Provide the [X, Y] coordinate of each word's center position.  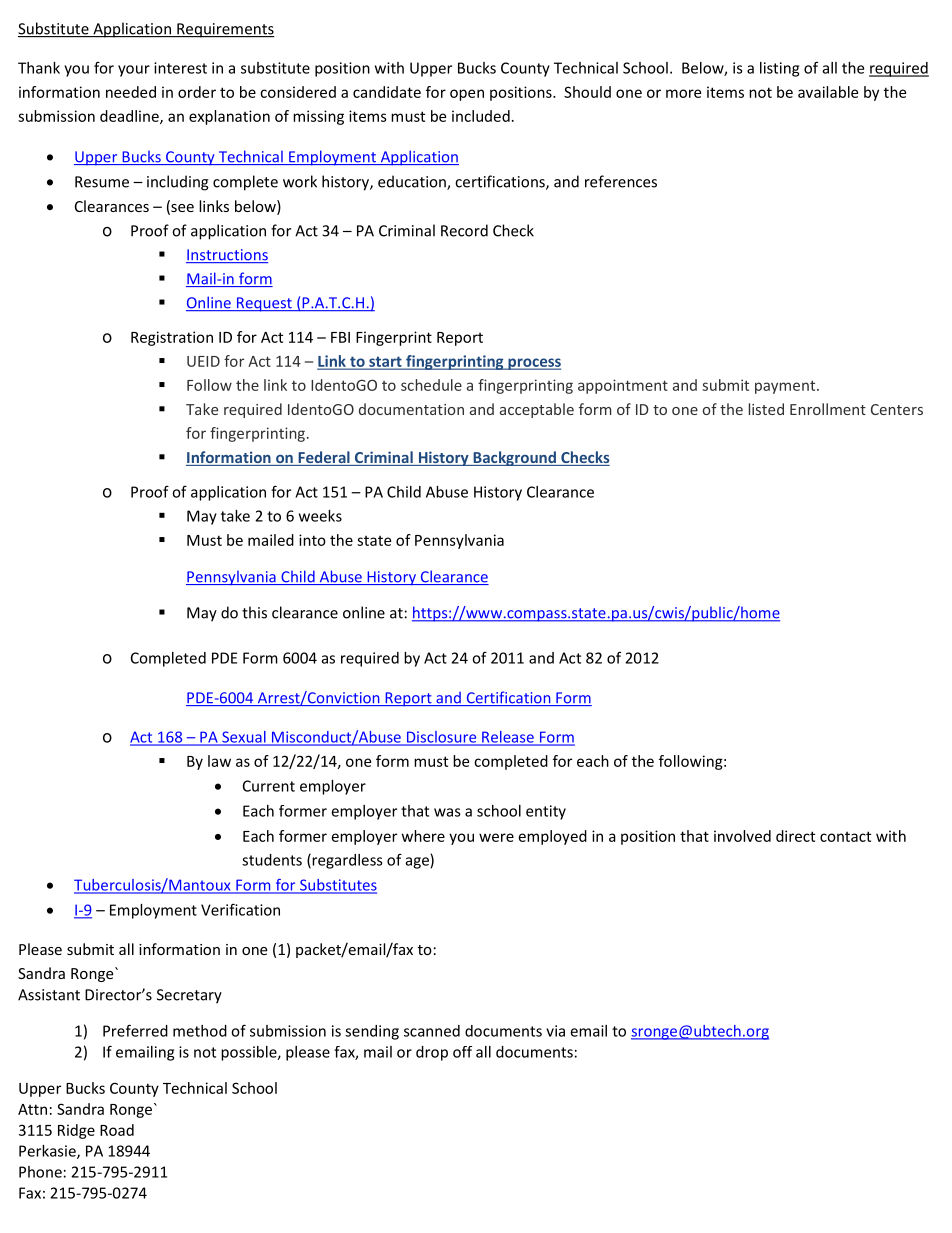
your [134, 71]
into [312, 540]
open [467, 95]
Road [117, 1130]
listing [779, 69]
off [462, 1052]
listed [766, 409]
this [254, 612]
